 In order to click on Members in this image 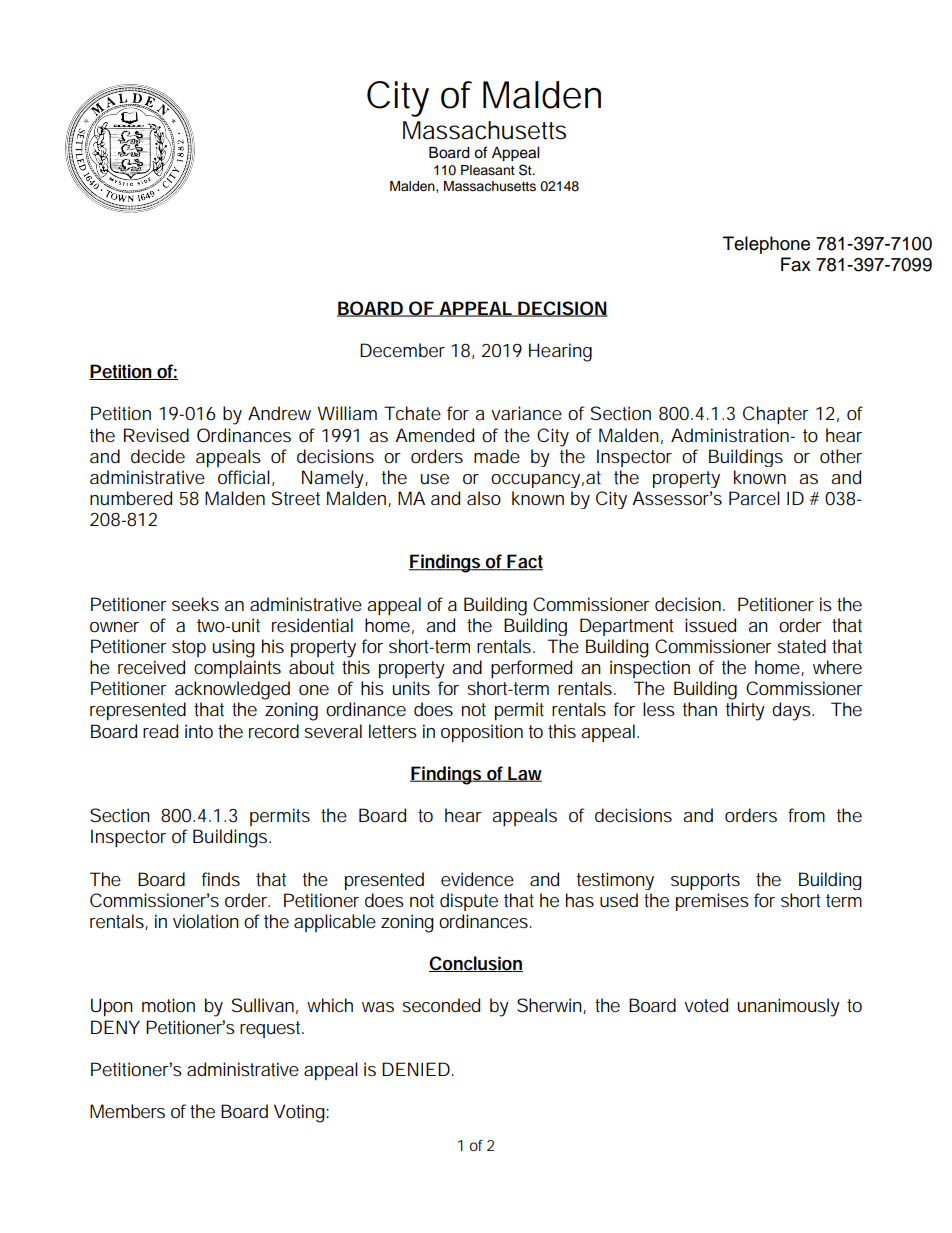, I will do `click(127, 1111)`.
